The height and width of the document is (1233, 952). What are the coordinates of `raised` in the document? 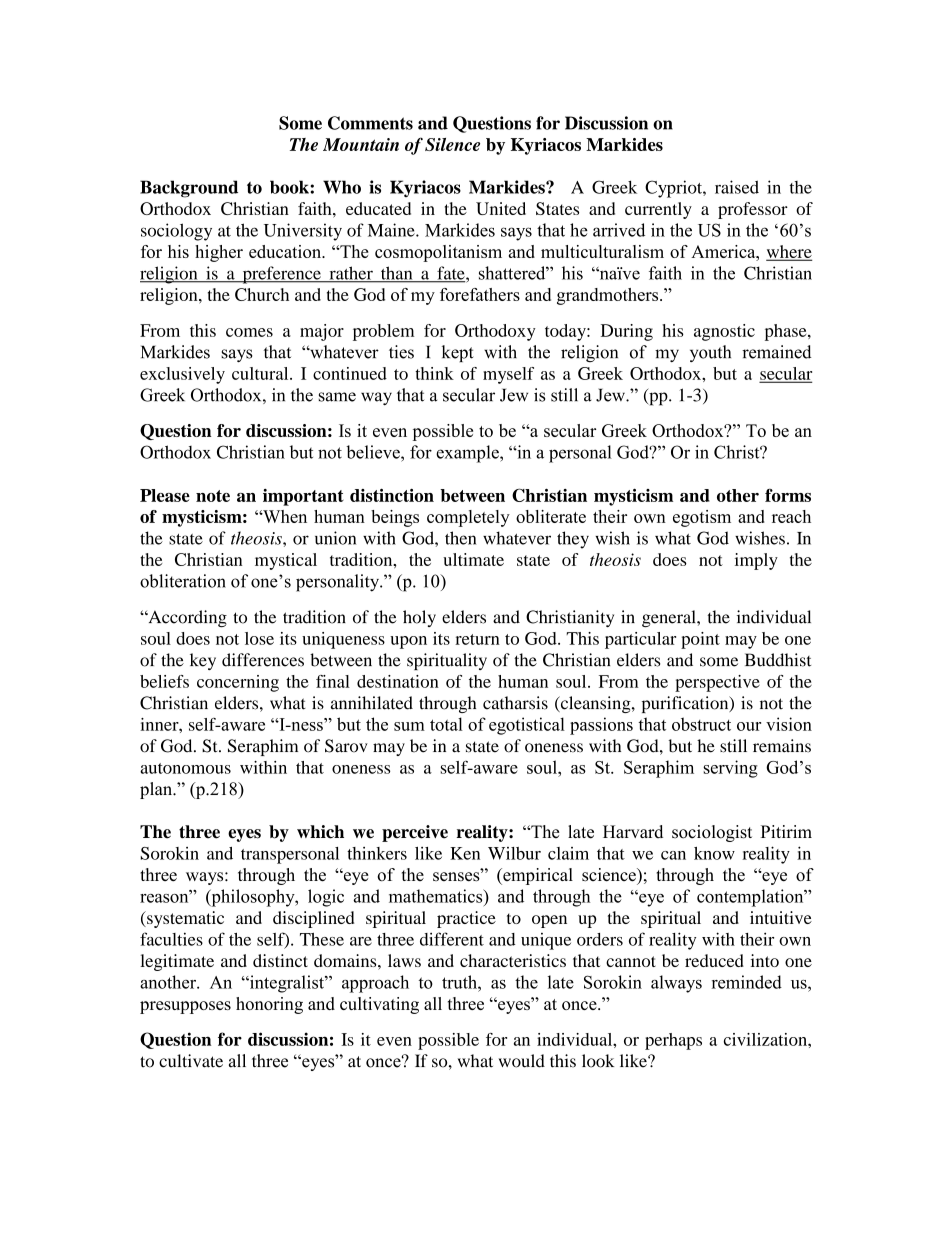 It's located at (737, 187).
